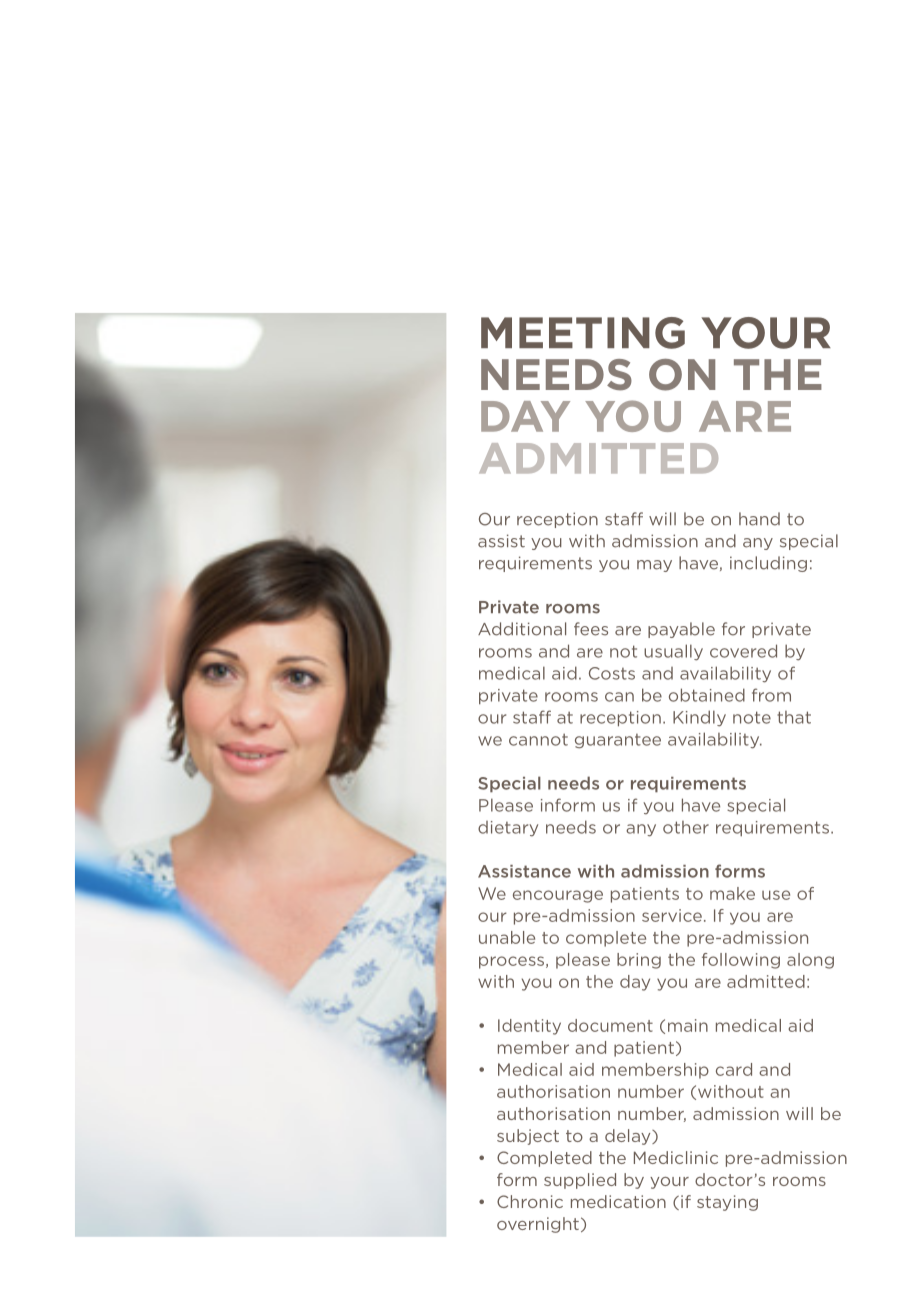  Describe the element at coordinates (727, 1203) in the screenshot. I see `staying` at that location.
